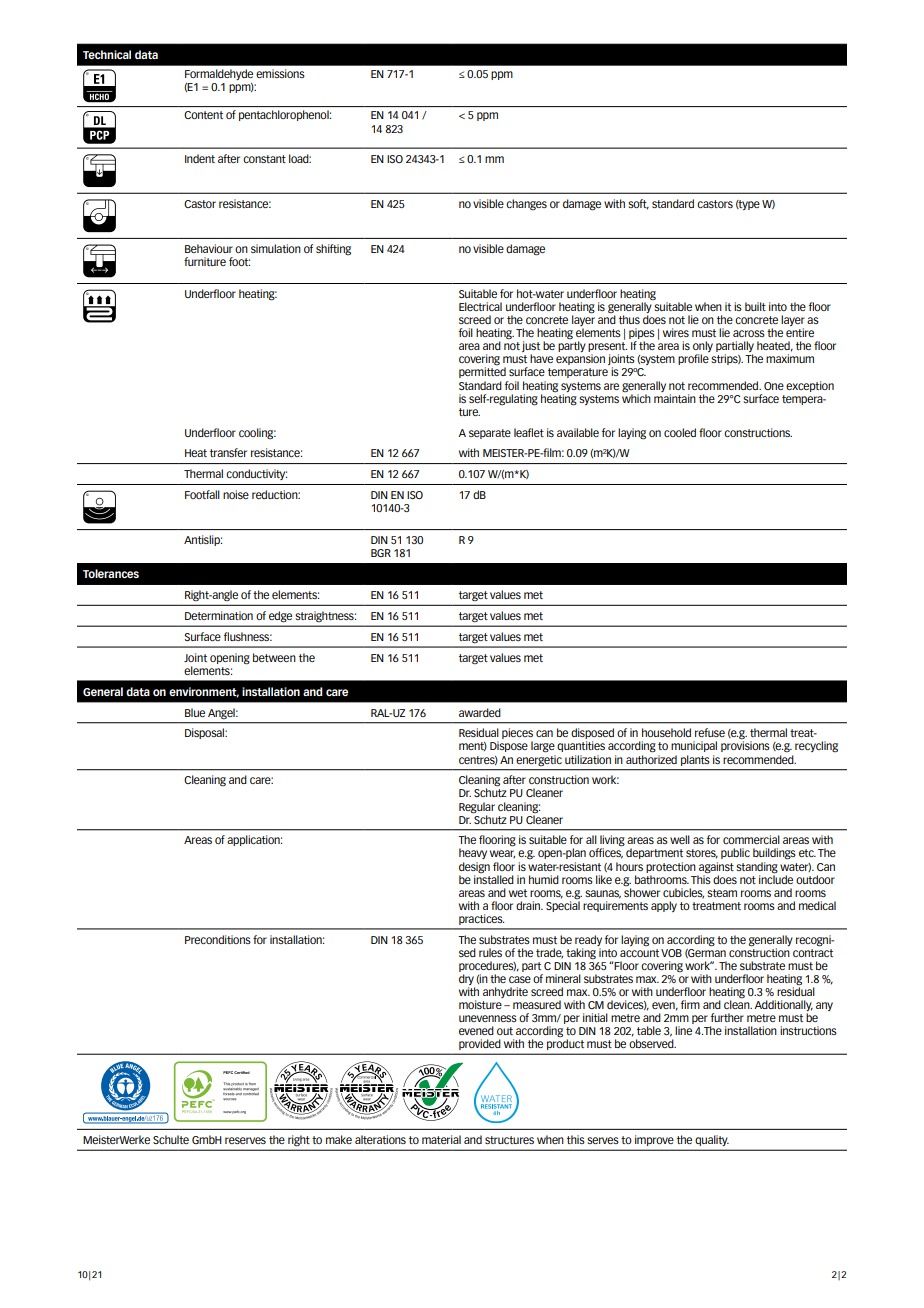  Describe the element at coordinates (526, 205) in the document. I see `changes` at that location.
